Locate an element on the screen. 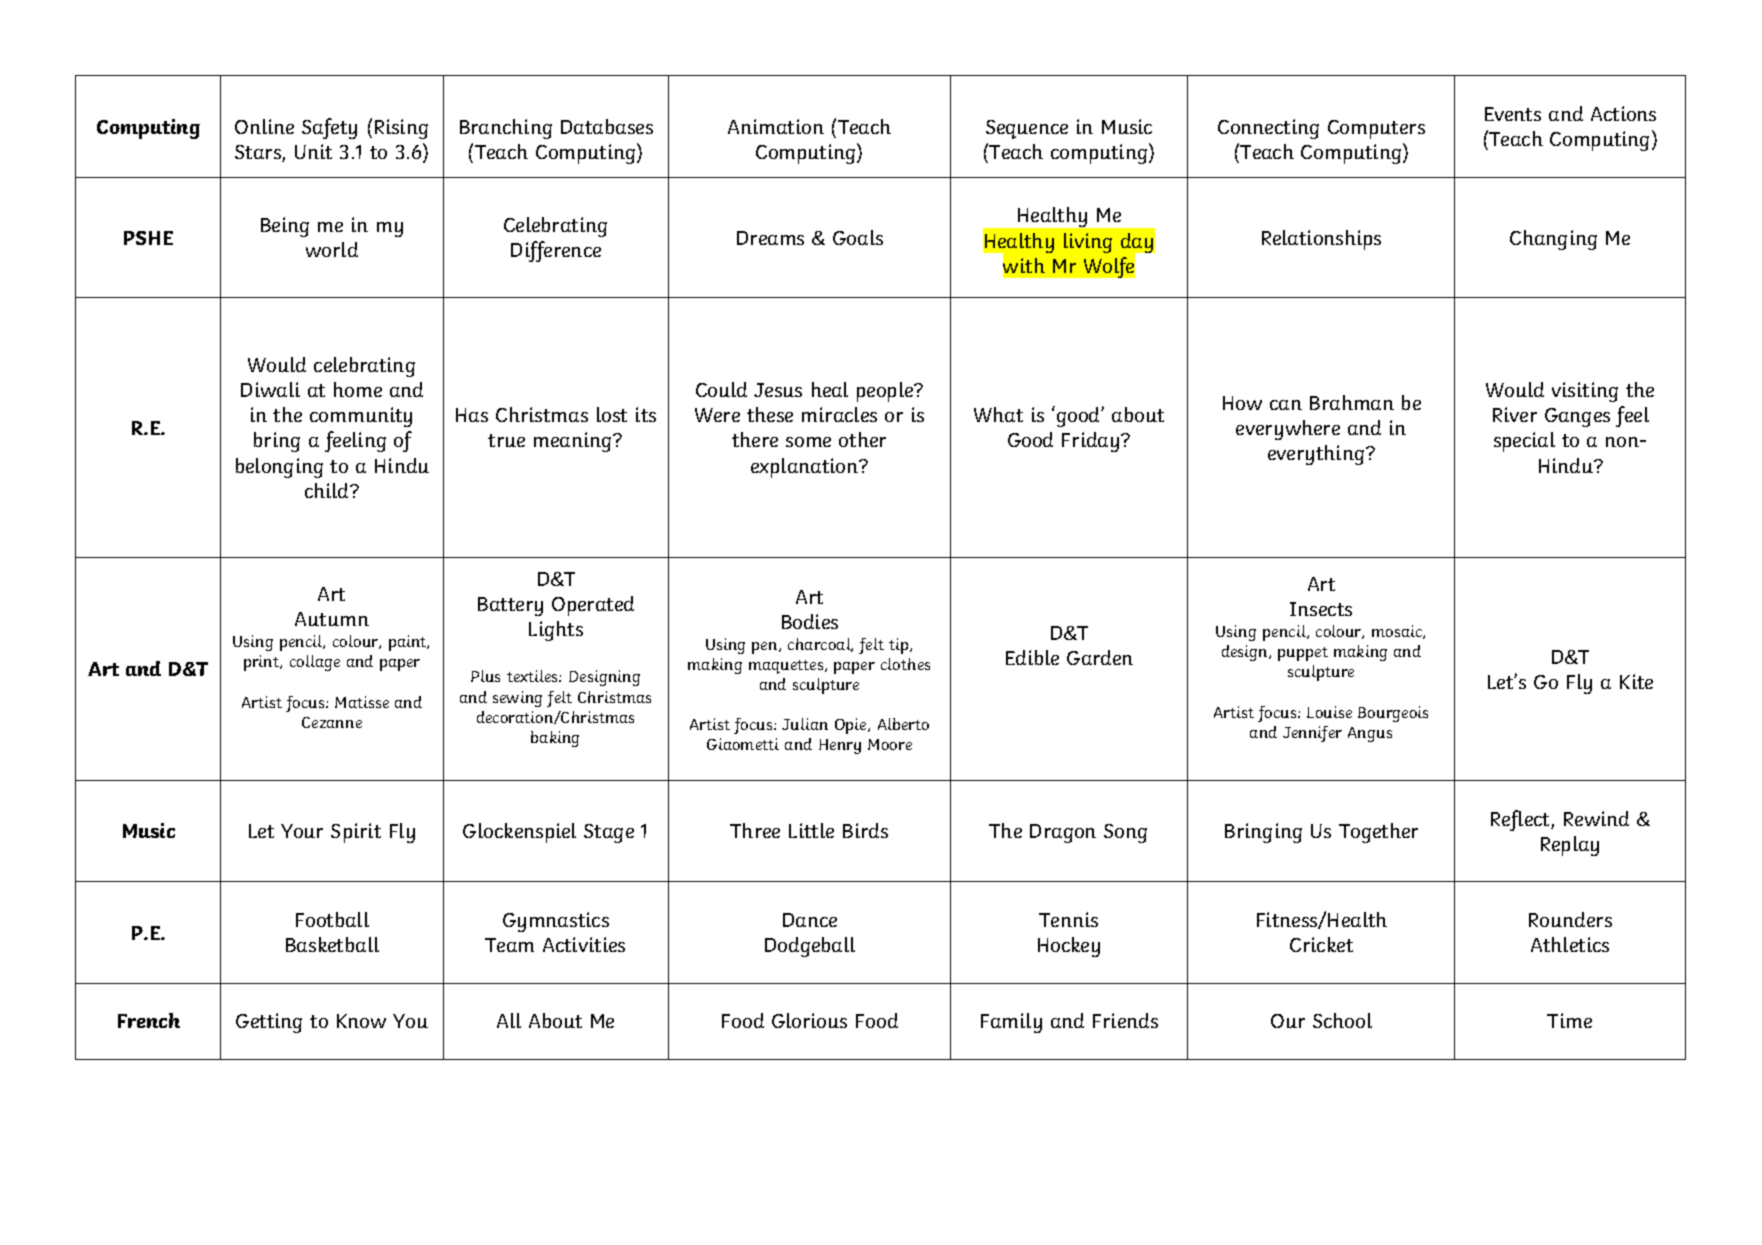 This screenshot has width=1762, height=1245. puppet is located at coordinates (1303, 654).
